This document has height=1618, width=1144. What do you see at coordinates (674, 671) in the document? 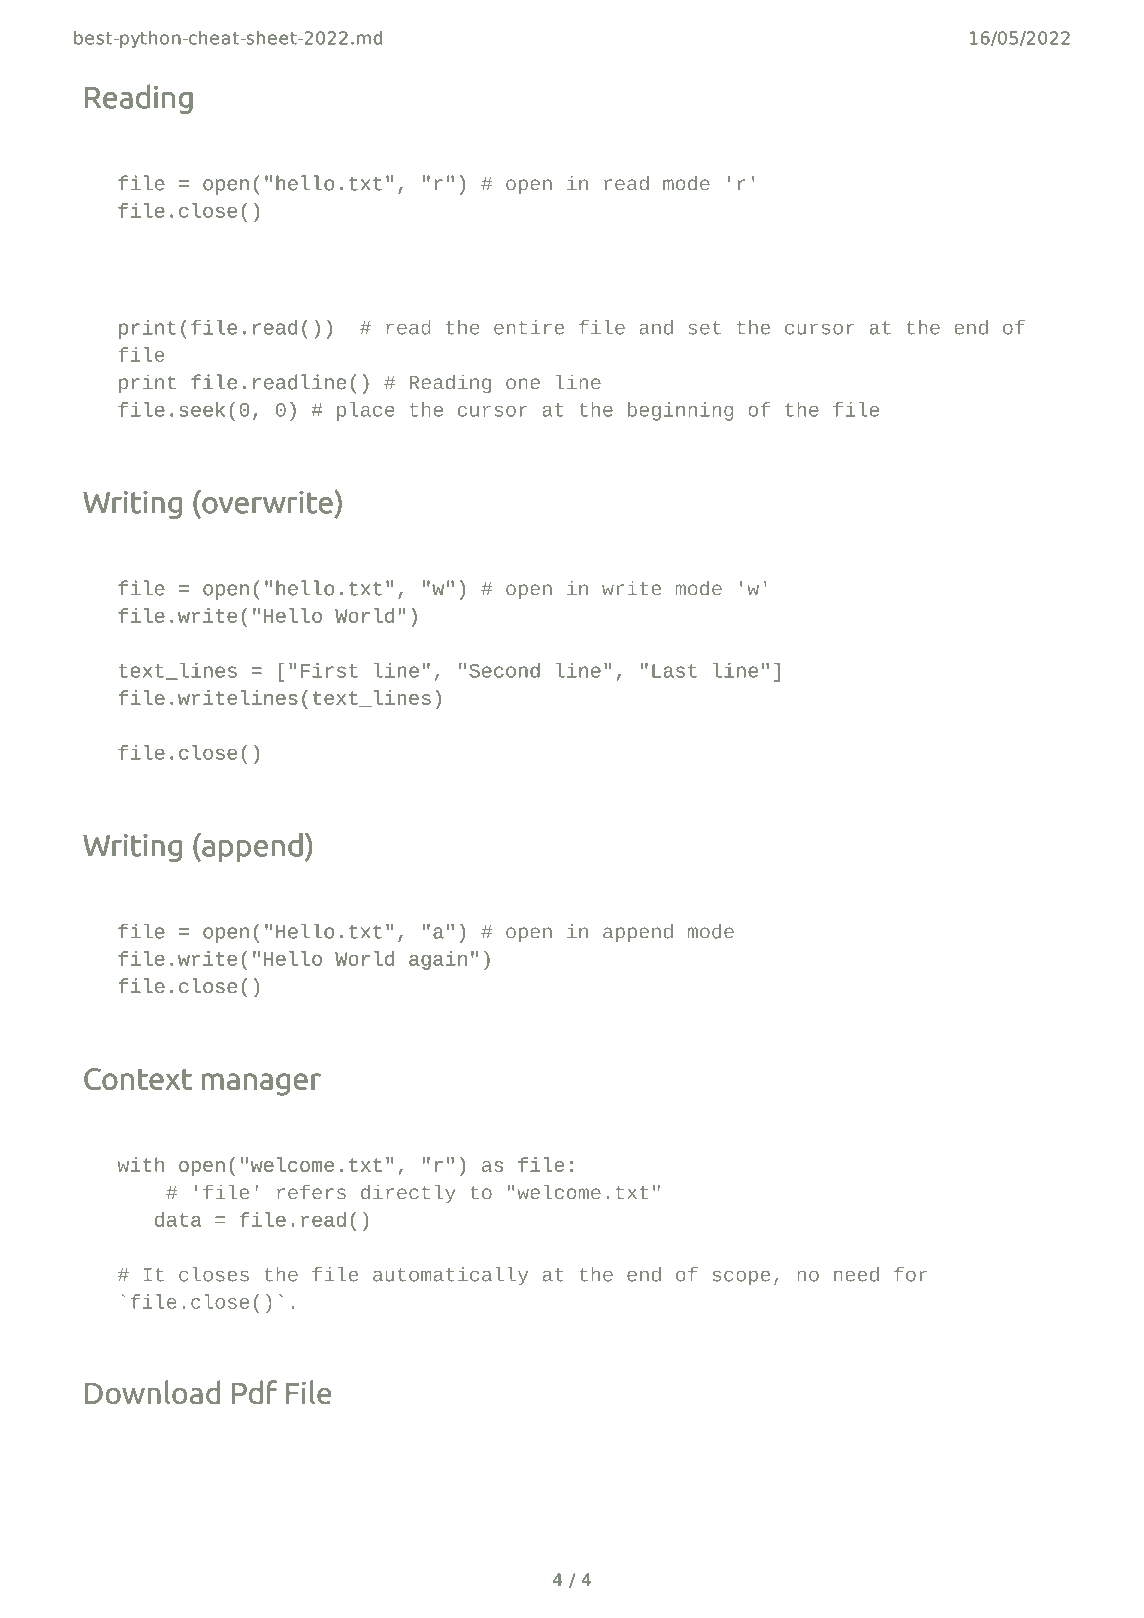
I see `Last` at bounding box center [674, 671].
